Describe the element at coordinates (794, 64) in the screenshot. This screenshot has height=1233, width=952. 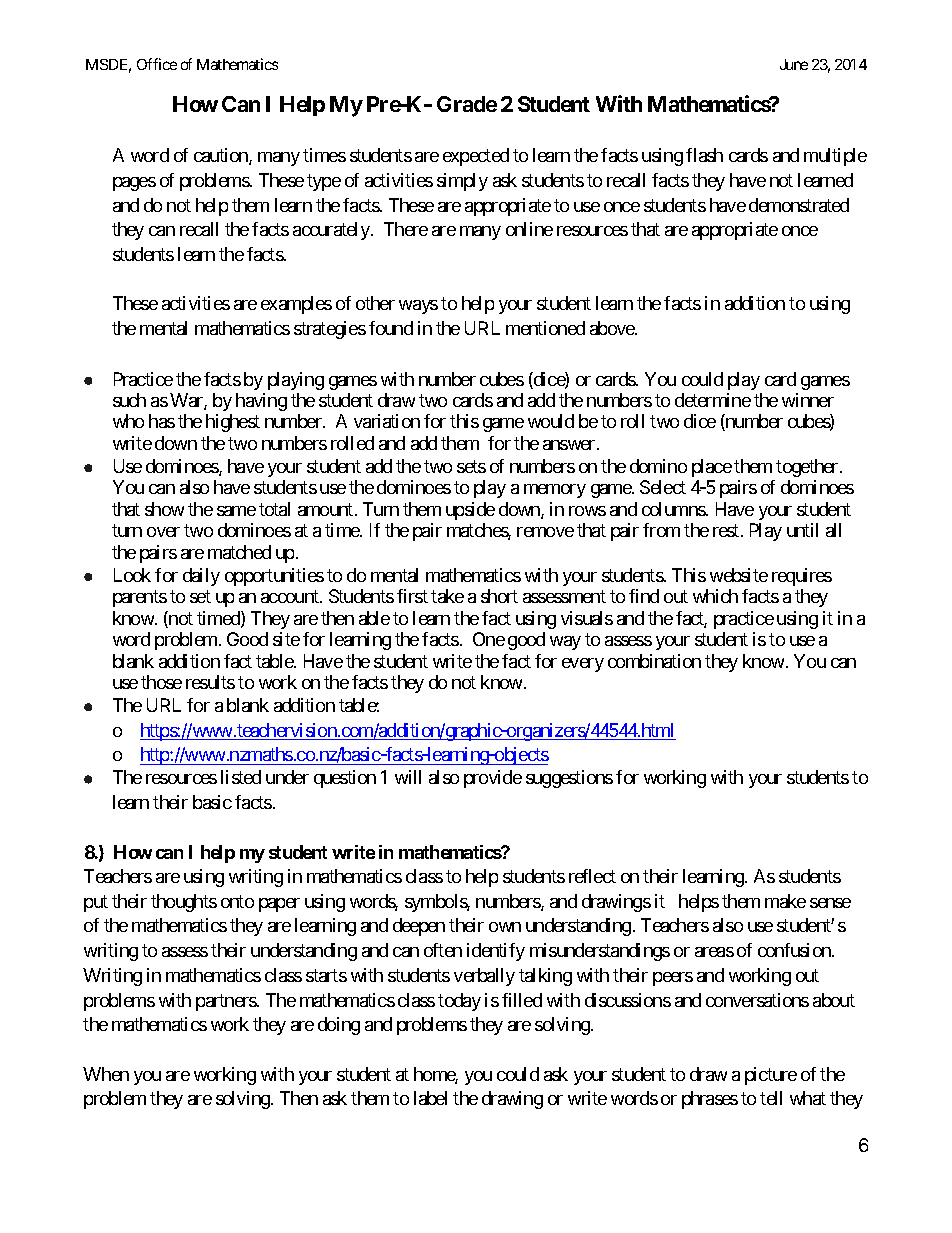
I see `June` at that location.
